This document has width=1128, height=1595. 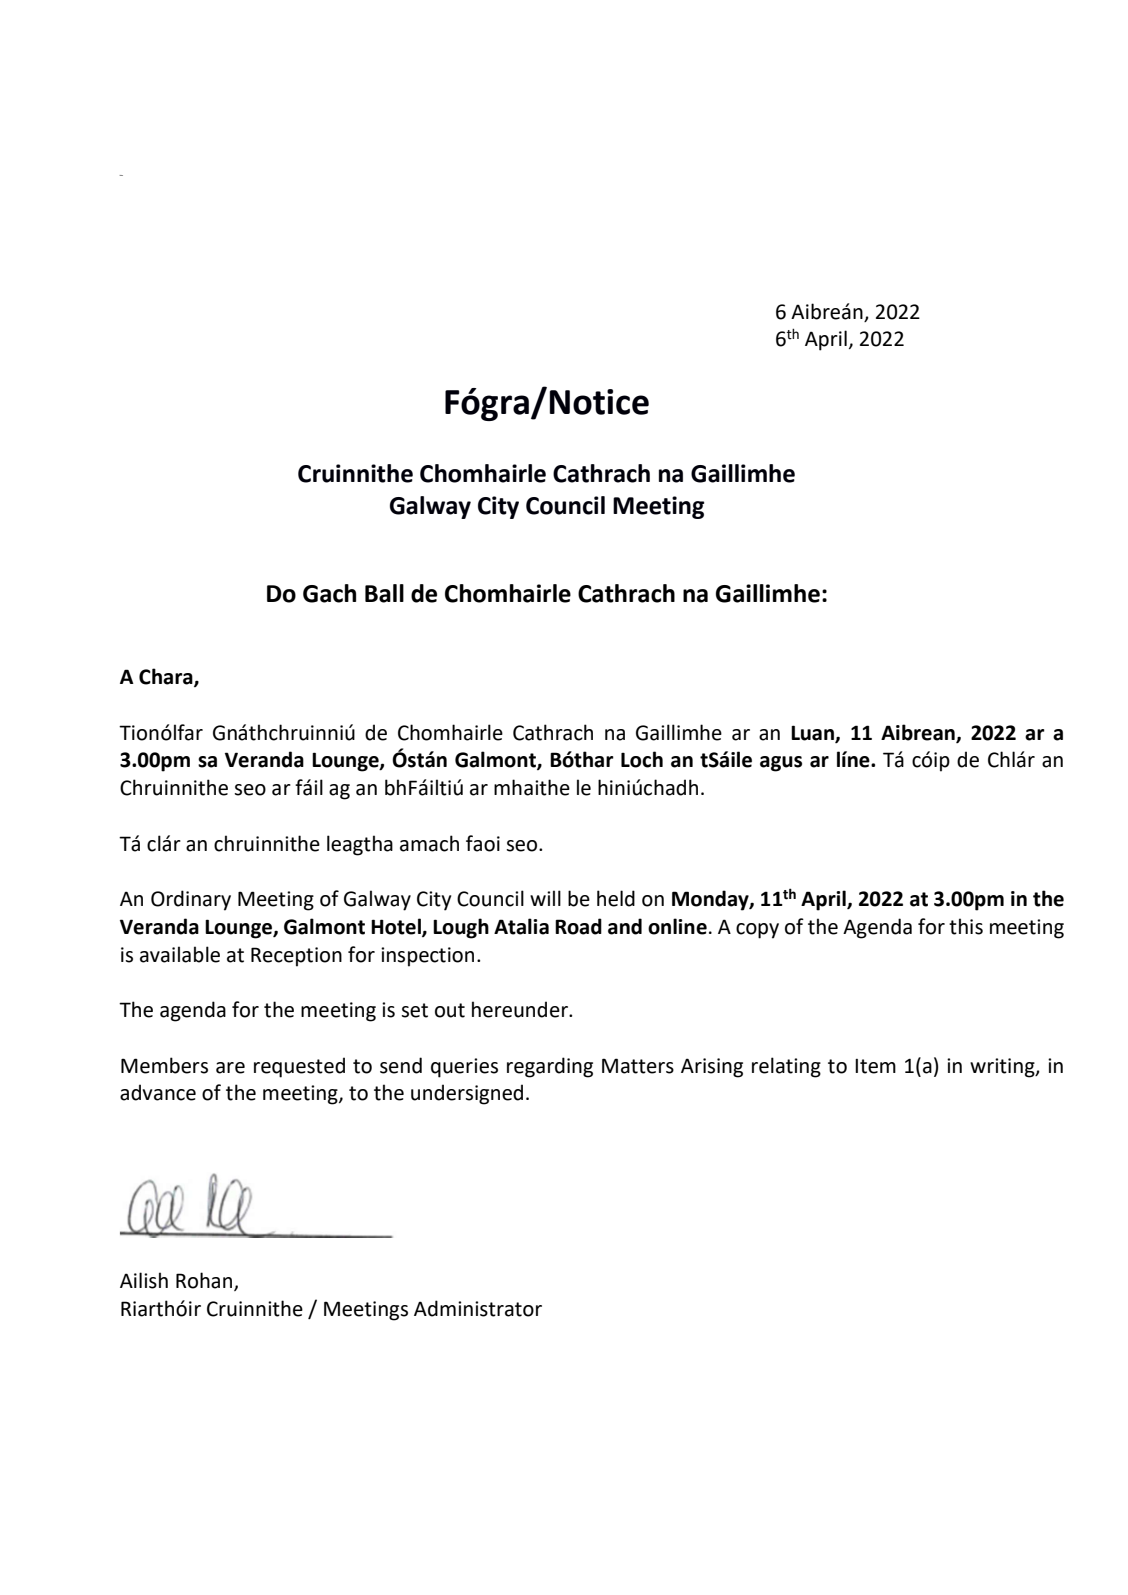 I want to click on writing, so click(x=1003, y=1068).
